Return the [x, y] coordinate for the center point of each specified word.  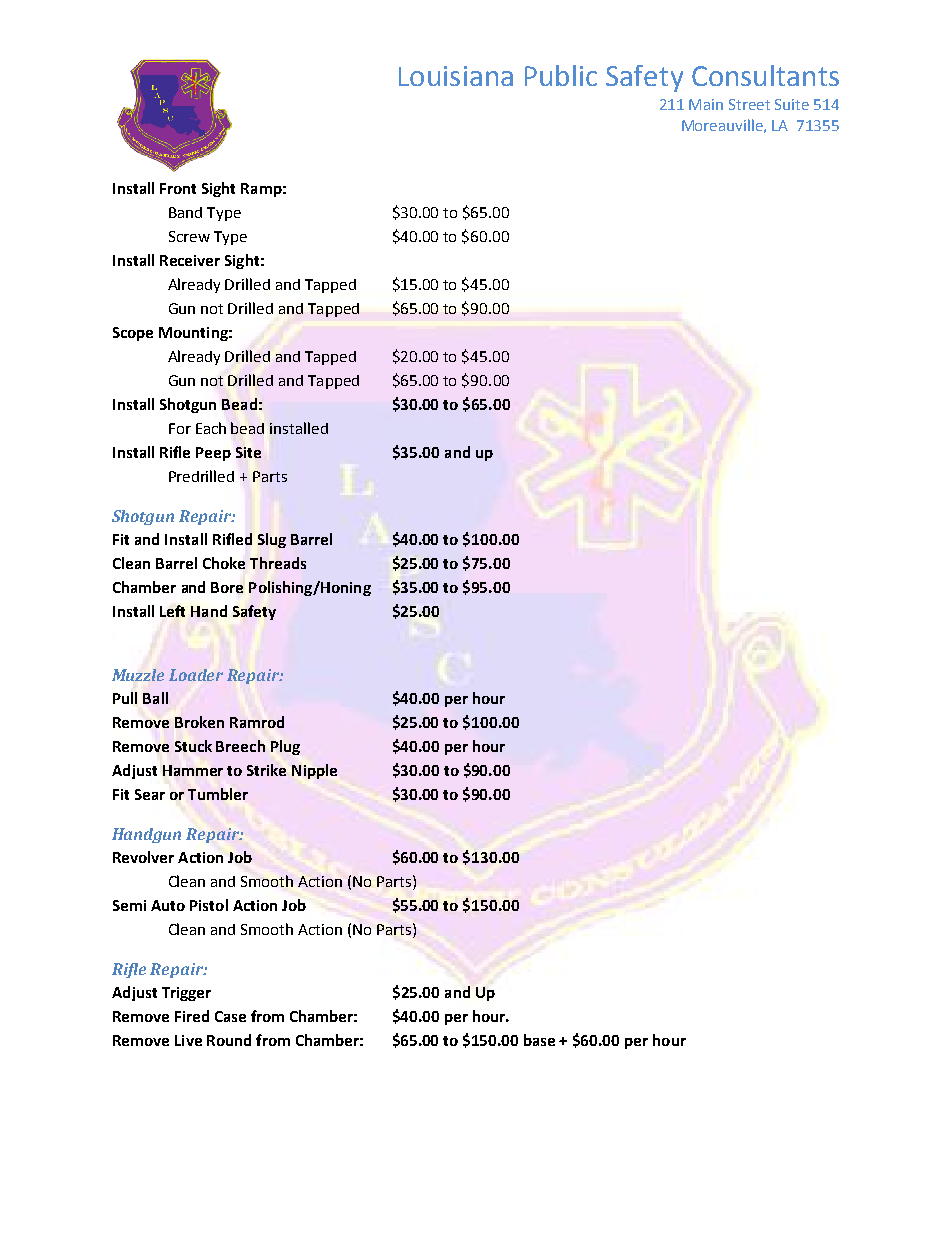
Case [230, 1016]
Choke [224, 563]
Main [706, 104]
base [539, 1040]
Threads [278, 563]
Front [178, 188]
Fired [192, 1016]
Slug [272, 540]
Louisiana [456, 76]
